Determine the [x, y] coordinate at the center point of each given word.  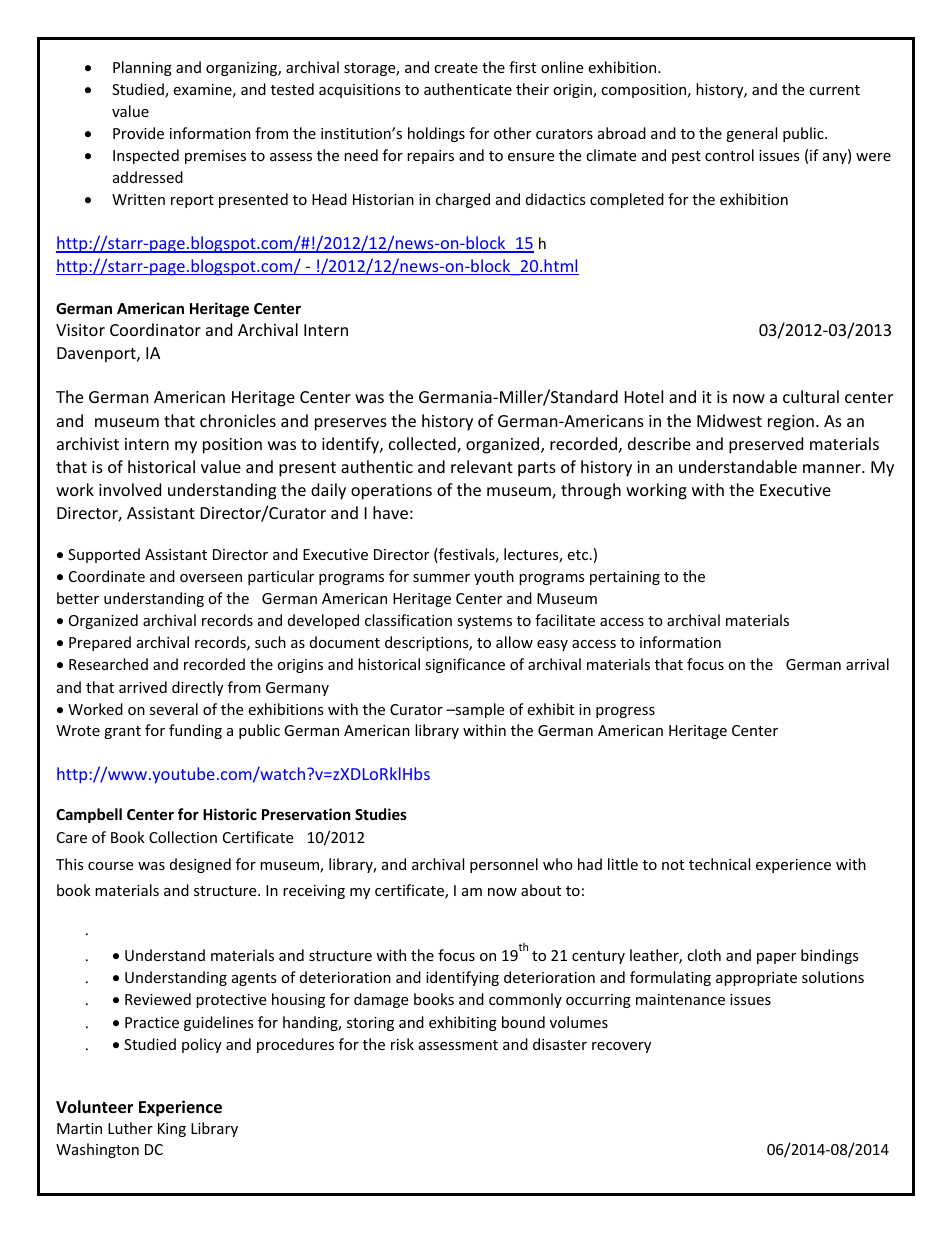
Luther [130, 1128]
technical [719, 864]
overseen [211, 578]
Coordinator [155, 329]
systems [484, 622]
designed [200, 865]
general [751, 134]
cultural [811, 396]
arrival [867, 664]
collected [423, 445]
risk [402, 1044]
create [456, 68]
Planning [142, 68]
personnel [504, 865]
